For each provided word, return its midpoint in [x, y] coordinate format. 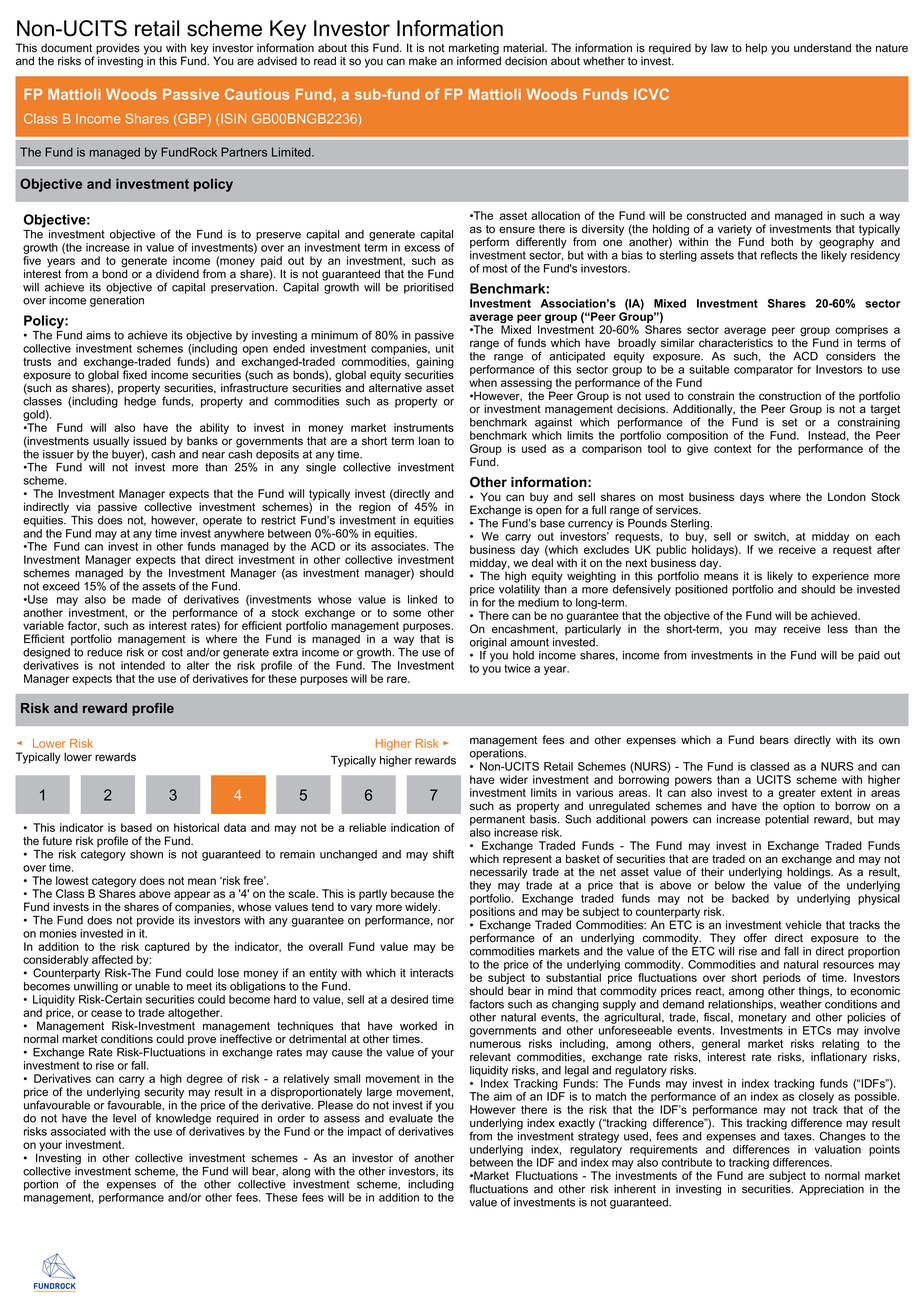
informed [479, 60]
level [124, 1118]
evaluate [411, 1118]
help [756, 49]
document [66, 48]
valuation [838, 1149]
